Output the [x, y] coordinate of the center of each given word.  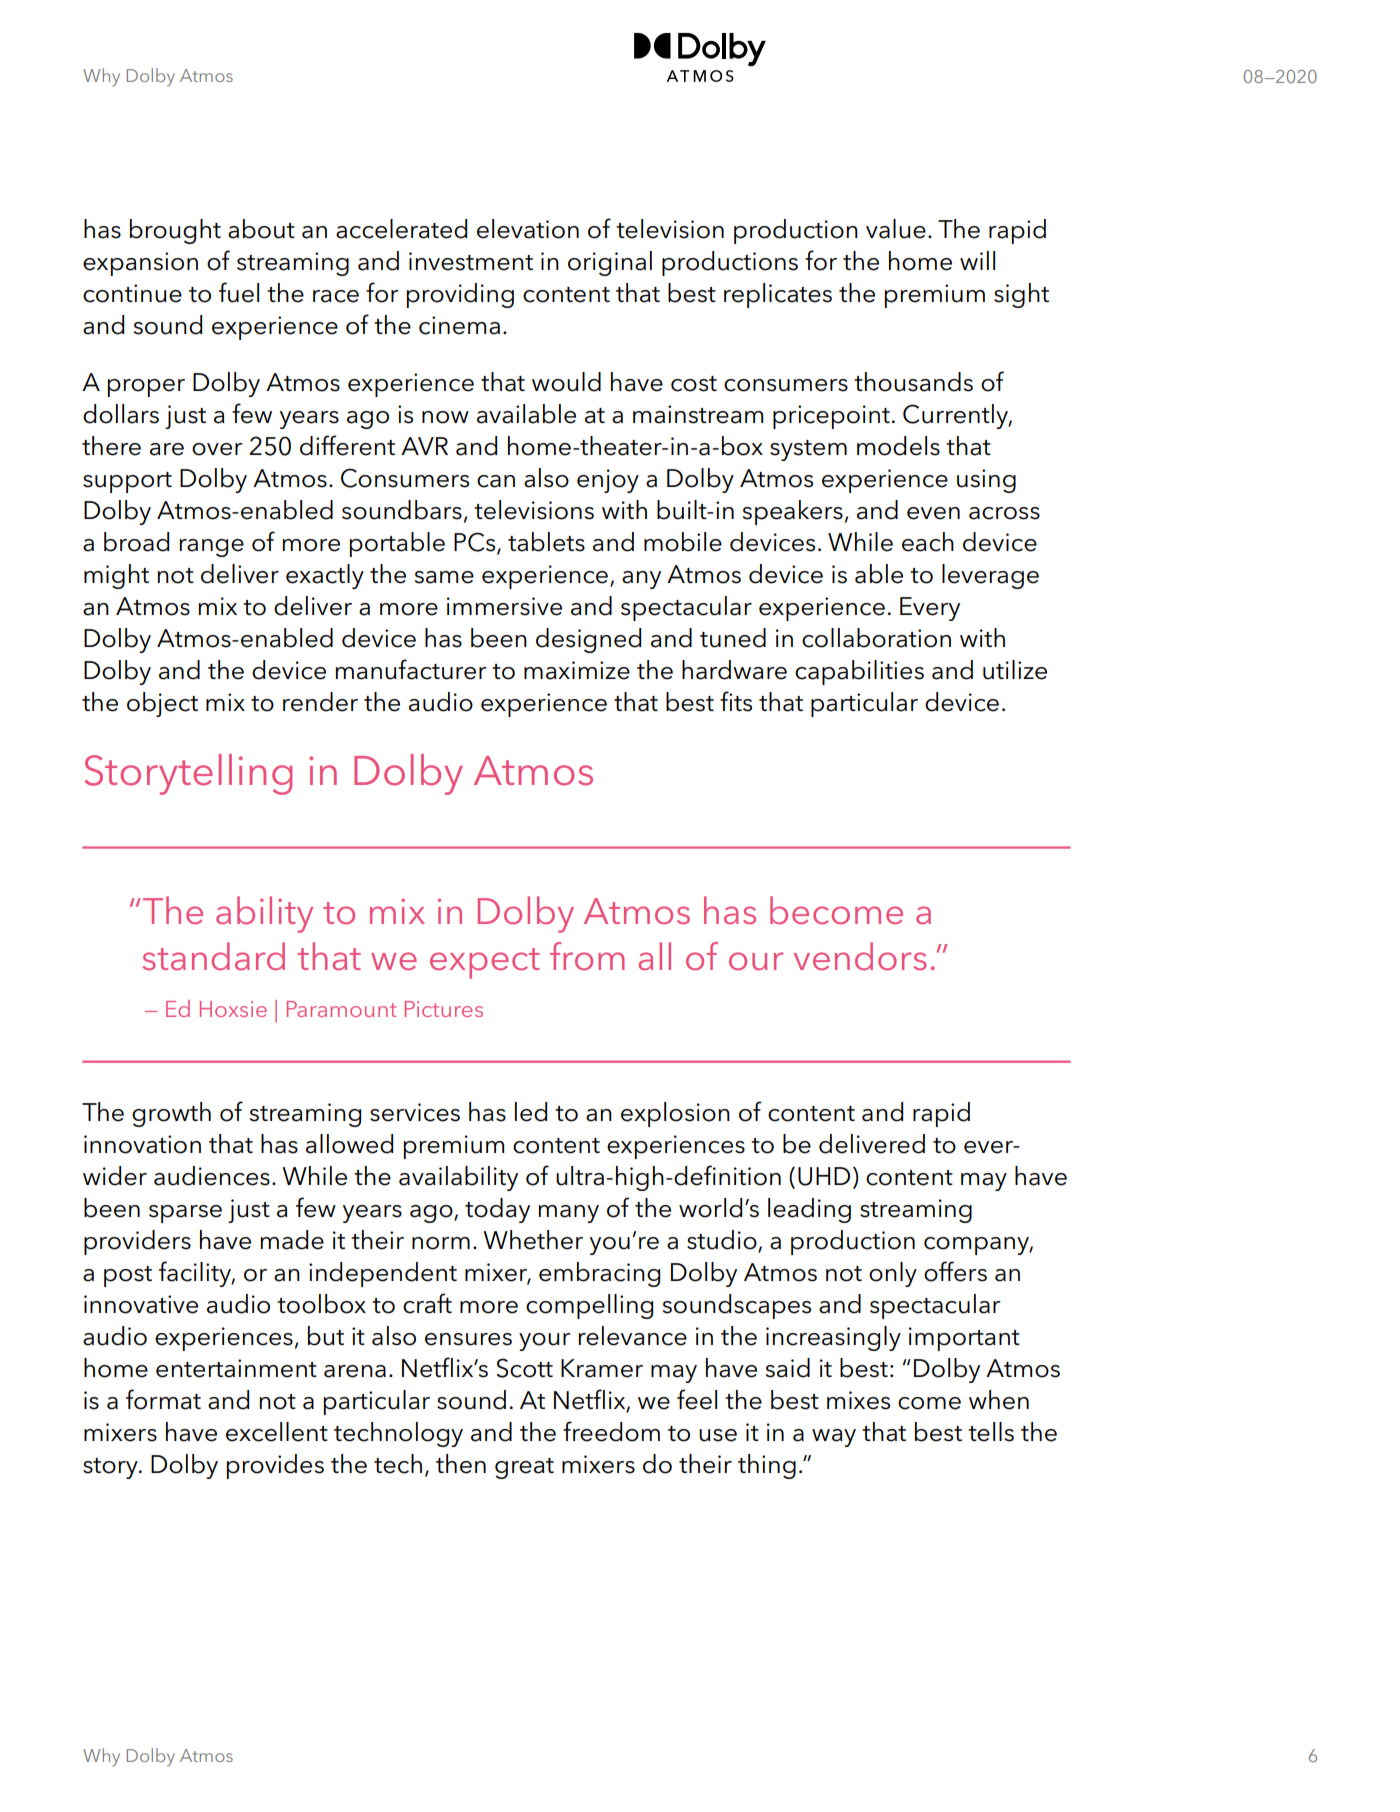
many [568, 1214]
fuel [239, 292]
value [896, 229]
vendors [860, 956]
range [211, 548]
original [610, 263]
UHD [824, 1176]
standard [213, 956]
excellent [277, 1432]
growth [171, 1114]
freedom [611, 1431]
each [928, 542]
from [587, 956]
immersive [504, 606]
